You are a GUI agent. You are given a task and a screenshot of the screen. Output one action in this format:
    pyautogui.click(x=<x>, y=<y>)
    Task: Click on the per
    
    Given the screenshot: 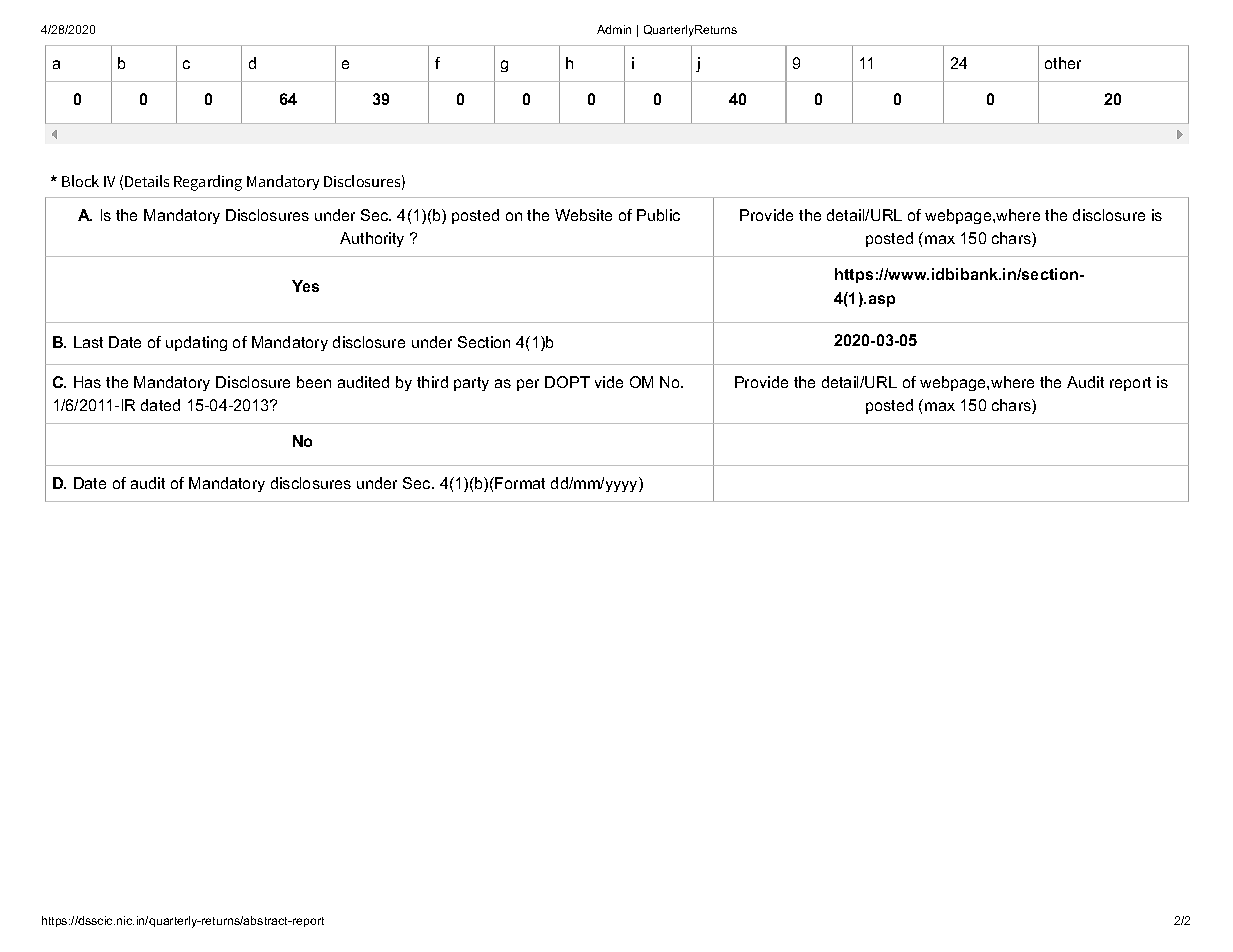 What is the action you would take?
    pyautogui.click(x=528, y=385)
